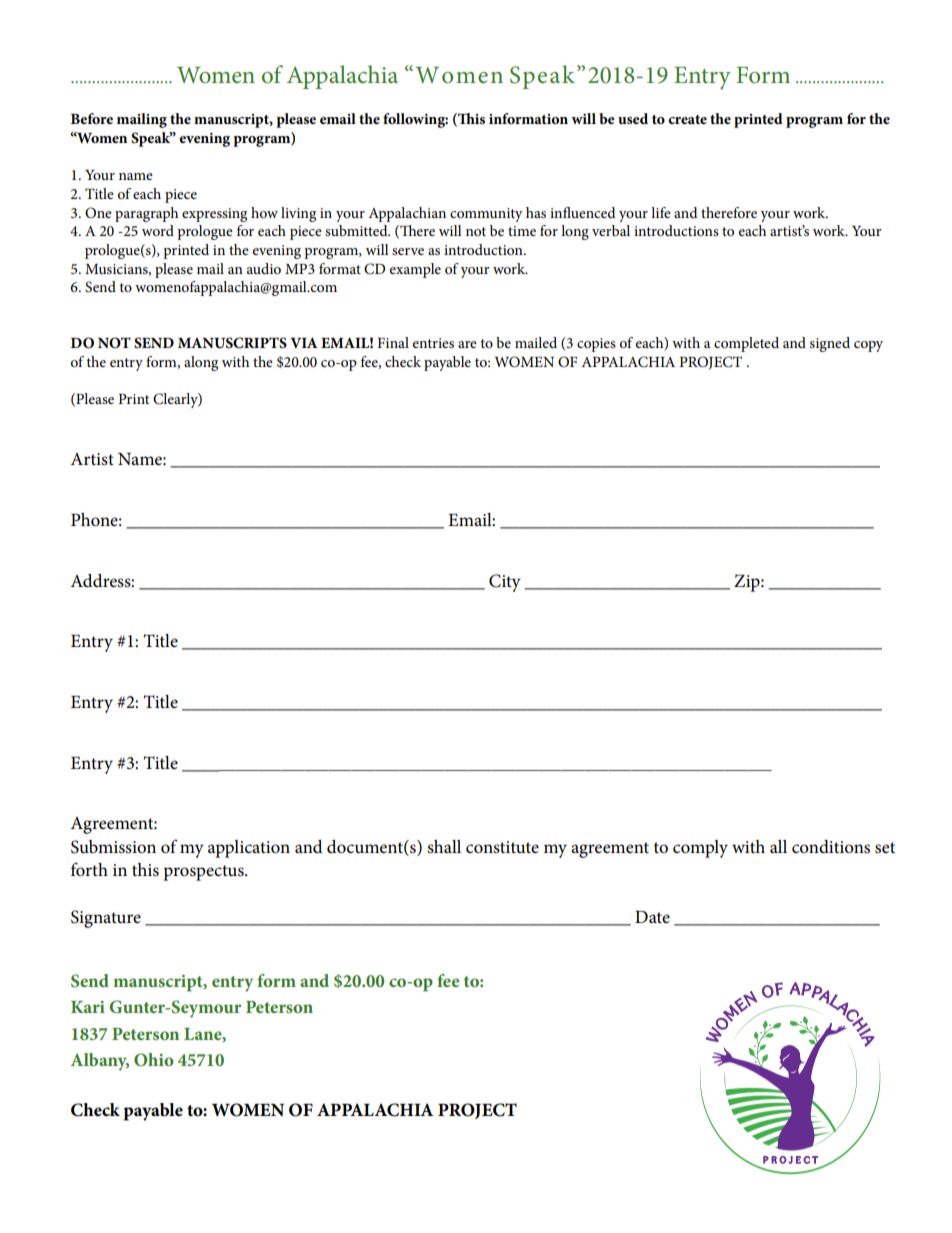 Image resolution: width=952 pixels, height=1233 pixels. I want to click on conditions, so click(831, 847).
